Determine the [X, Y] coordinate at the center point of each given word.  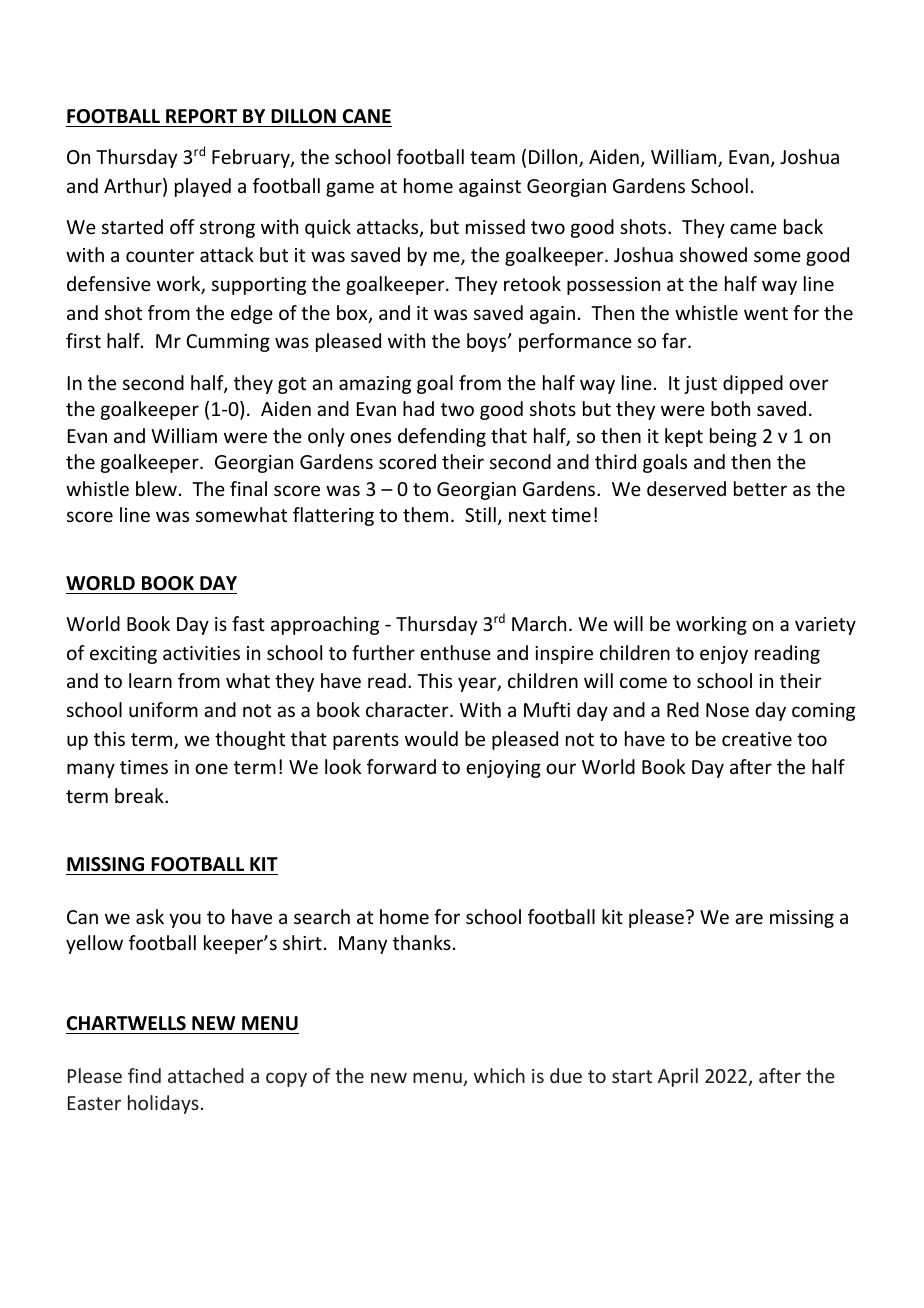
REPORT [201, 116]
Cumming [228, 343]
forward [401, 766]
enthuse [455, 652]
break [140, 795]
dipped [753, 384]
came [753, 228]
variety [825, 626]
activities [201, 653]
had [418, 408]
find [144, 1075]
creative [757, 739]
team [492, 157]
